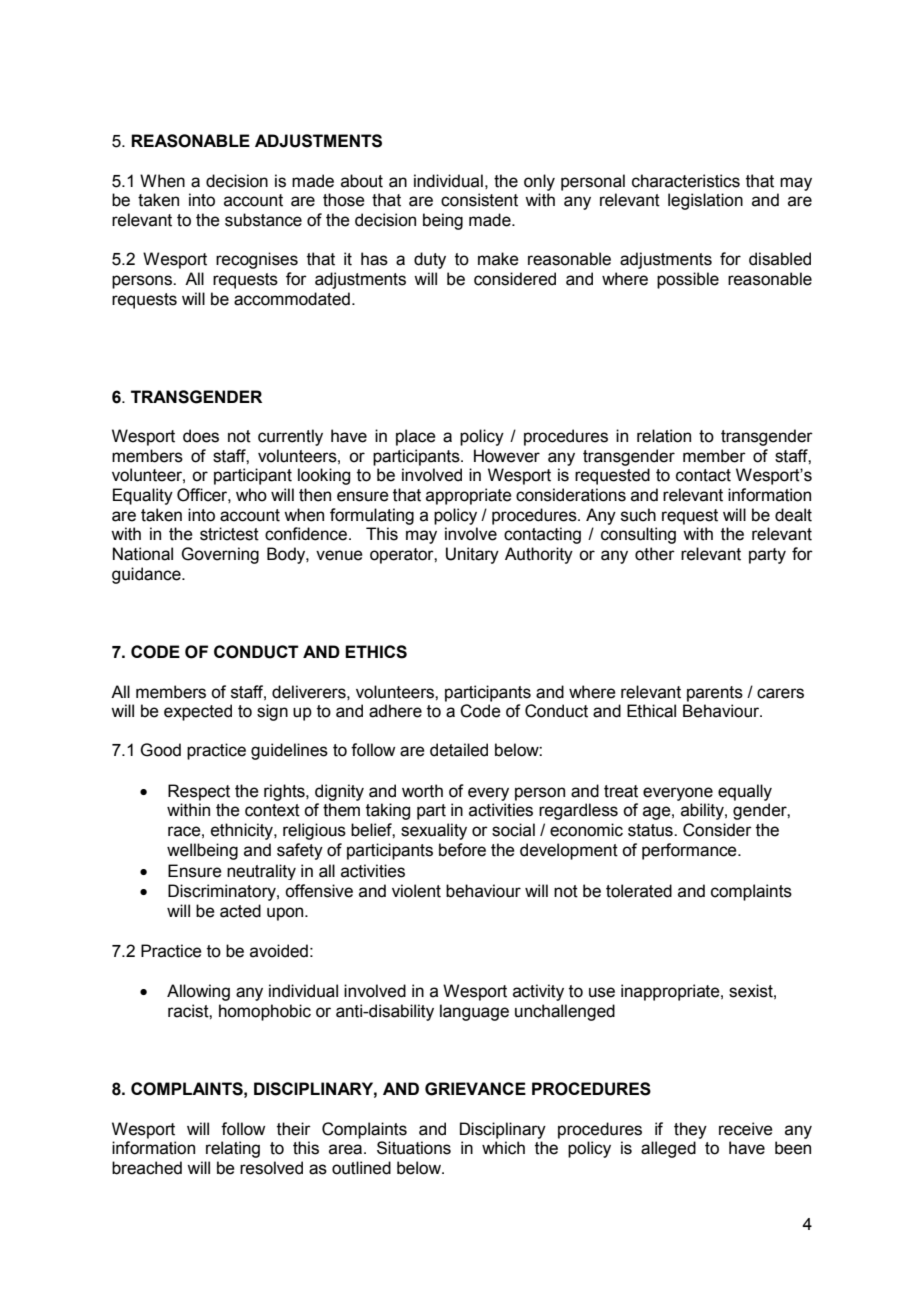 This screenshot has height=1308, width=924. I want to click on before, so click(462, 850).
